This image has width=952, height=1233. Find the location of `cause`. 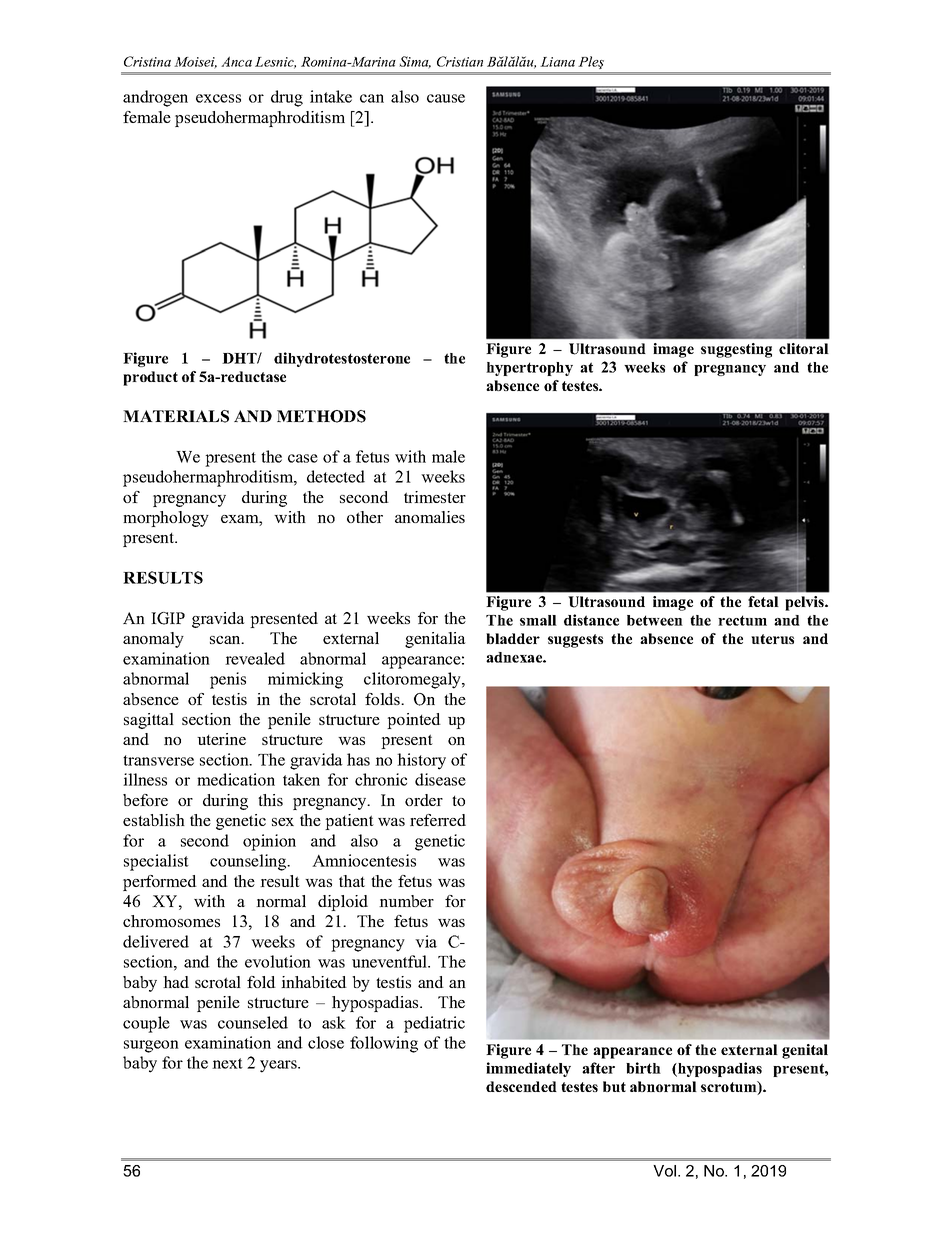

cause is located at coordinates (446, 98).
